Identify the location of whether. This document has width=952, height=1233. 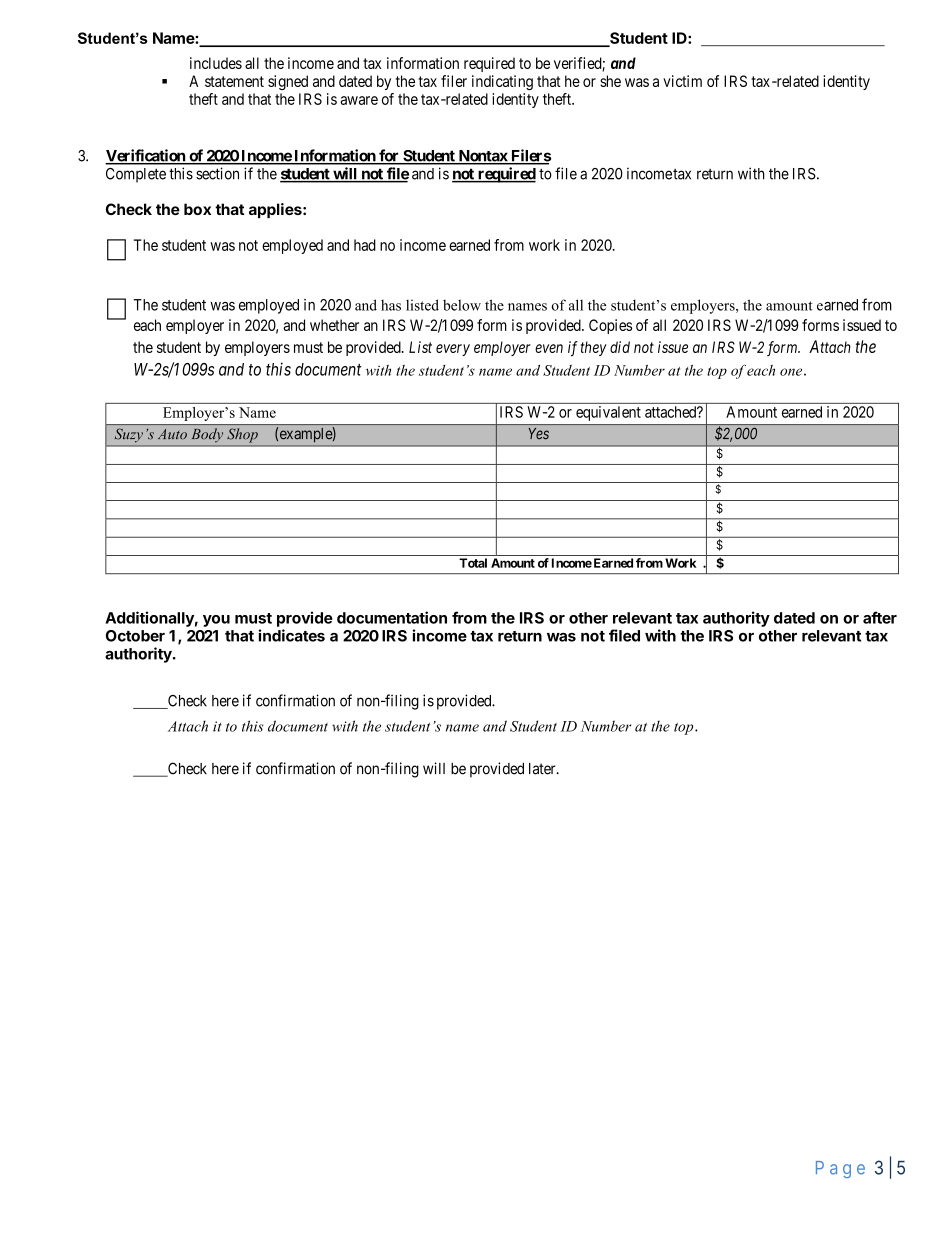
(334, 325).
